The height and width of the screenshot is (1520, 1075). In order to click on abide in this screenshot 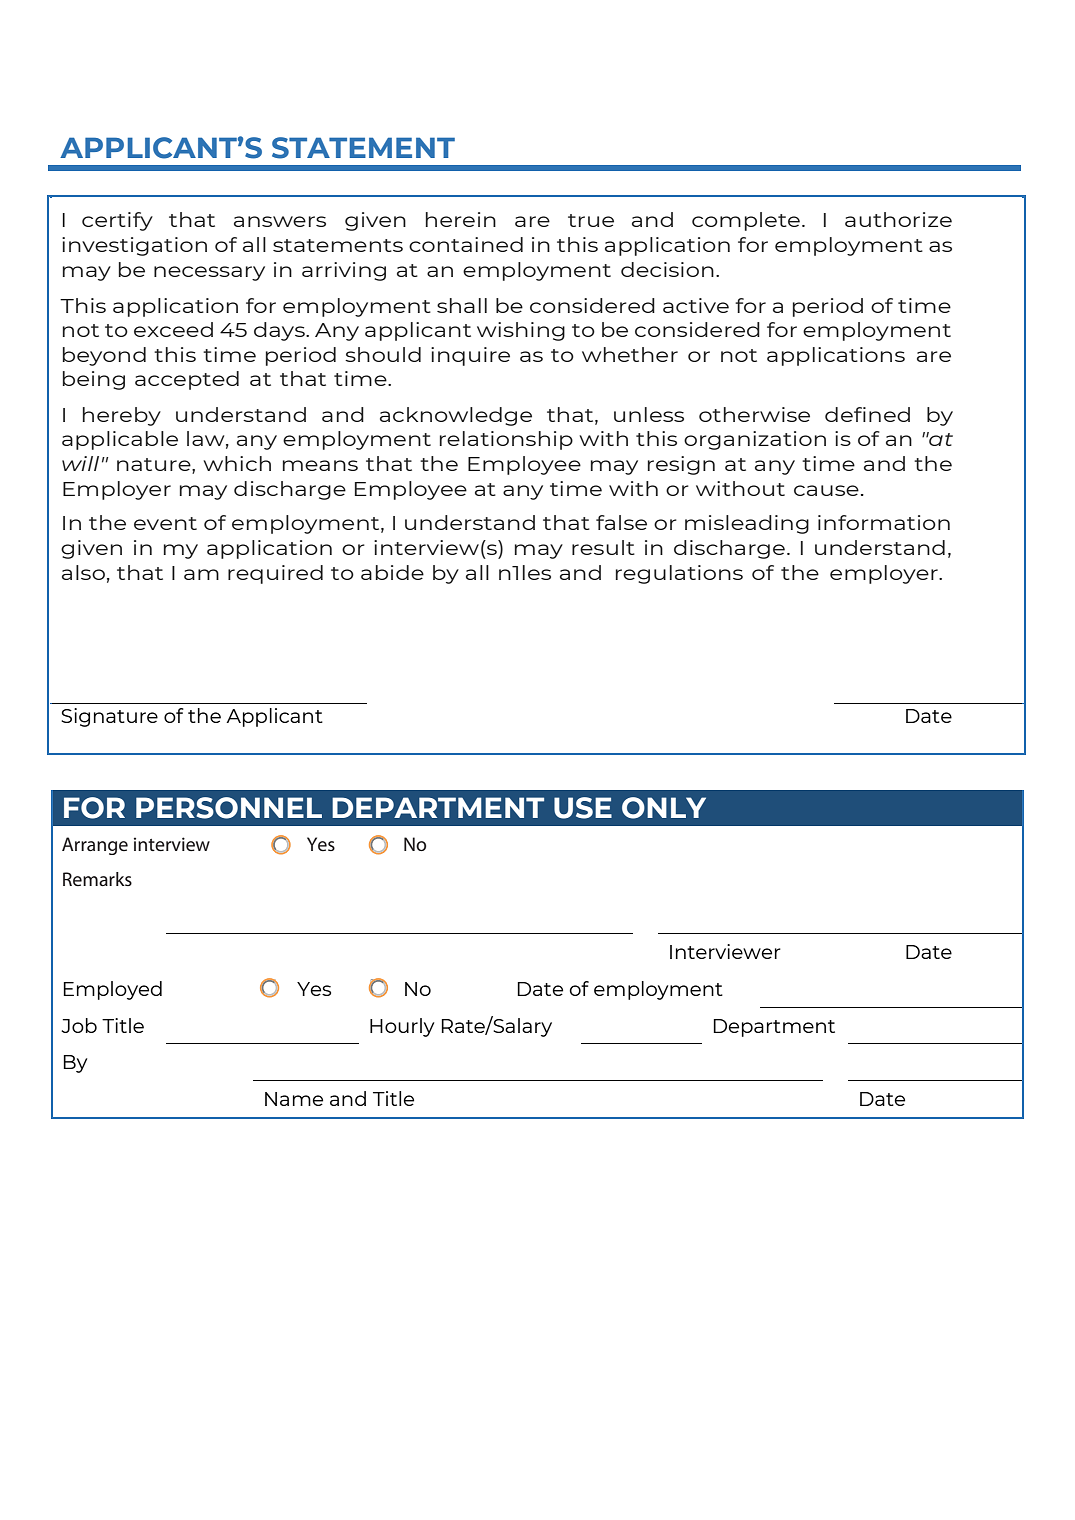, I will do `click(392, 572)`.
